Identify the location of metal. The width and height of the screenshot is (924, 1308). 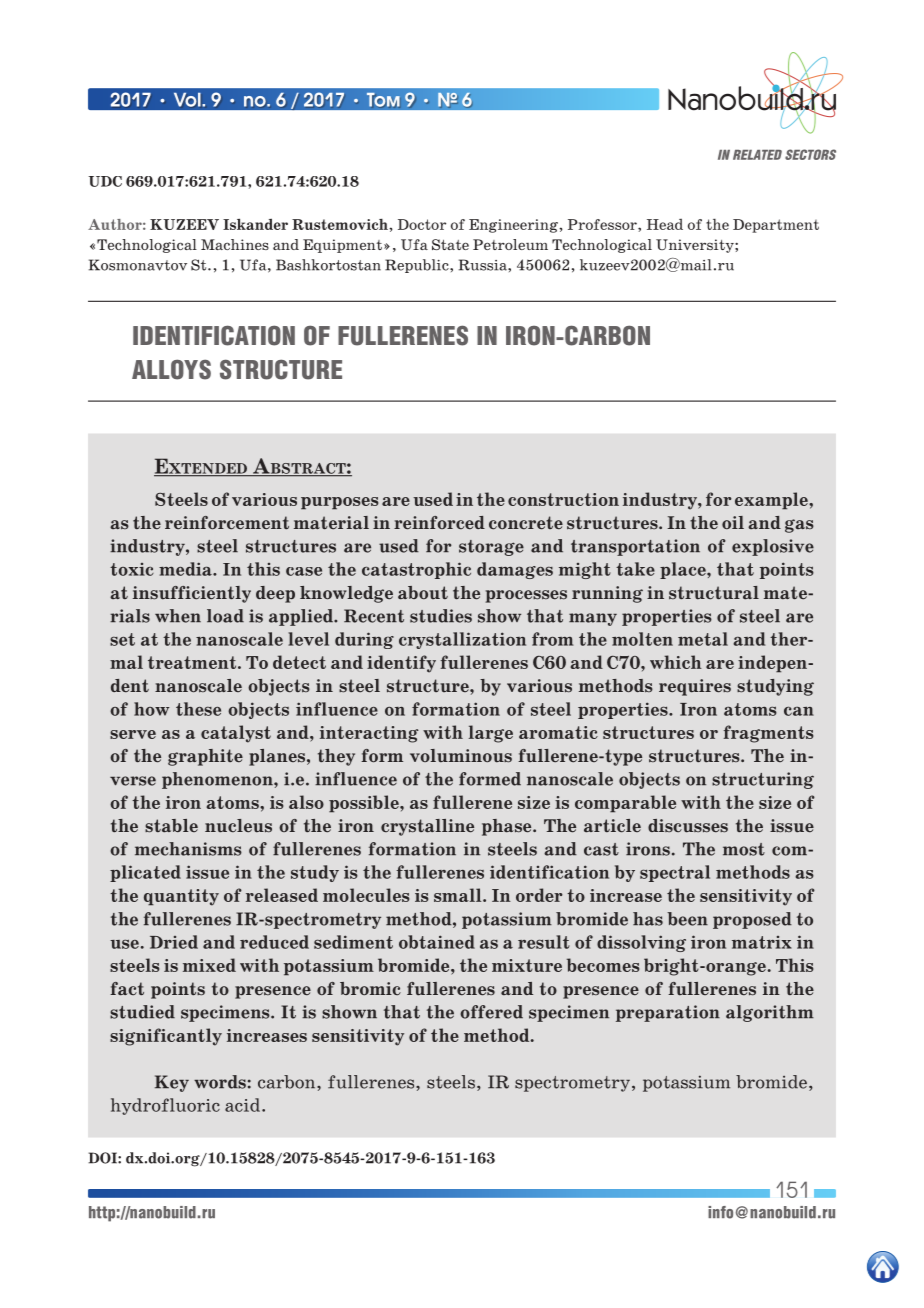
(703, 639).
